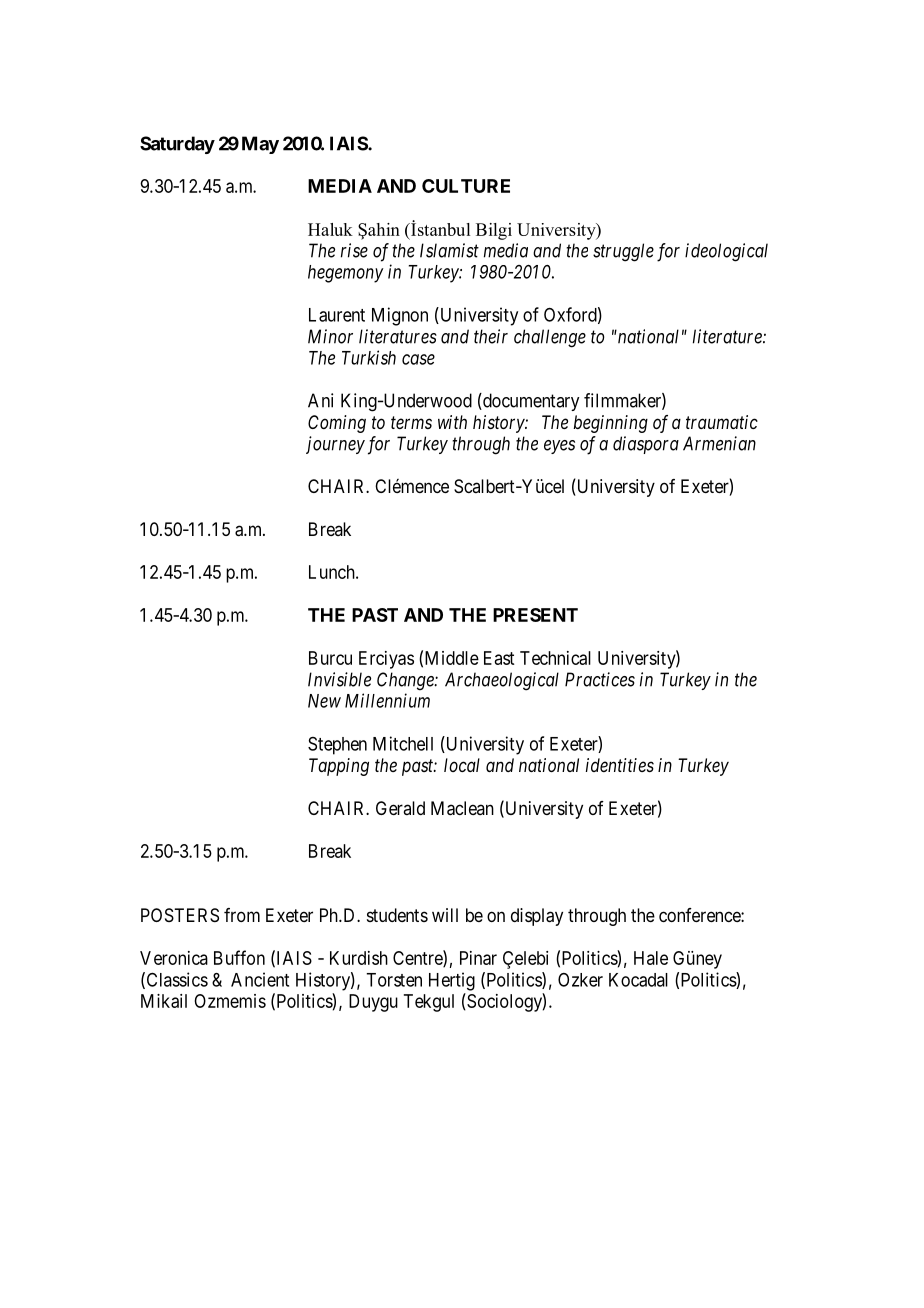  Describe the element at coordinates (646, 445) in the screenshot. I see `diaspora` at that location.
